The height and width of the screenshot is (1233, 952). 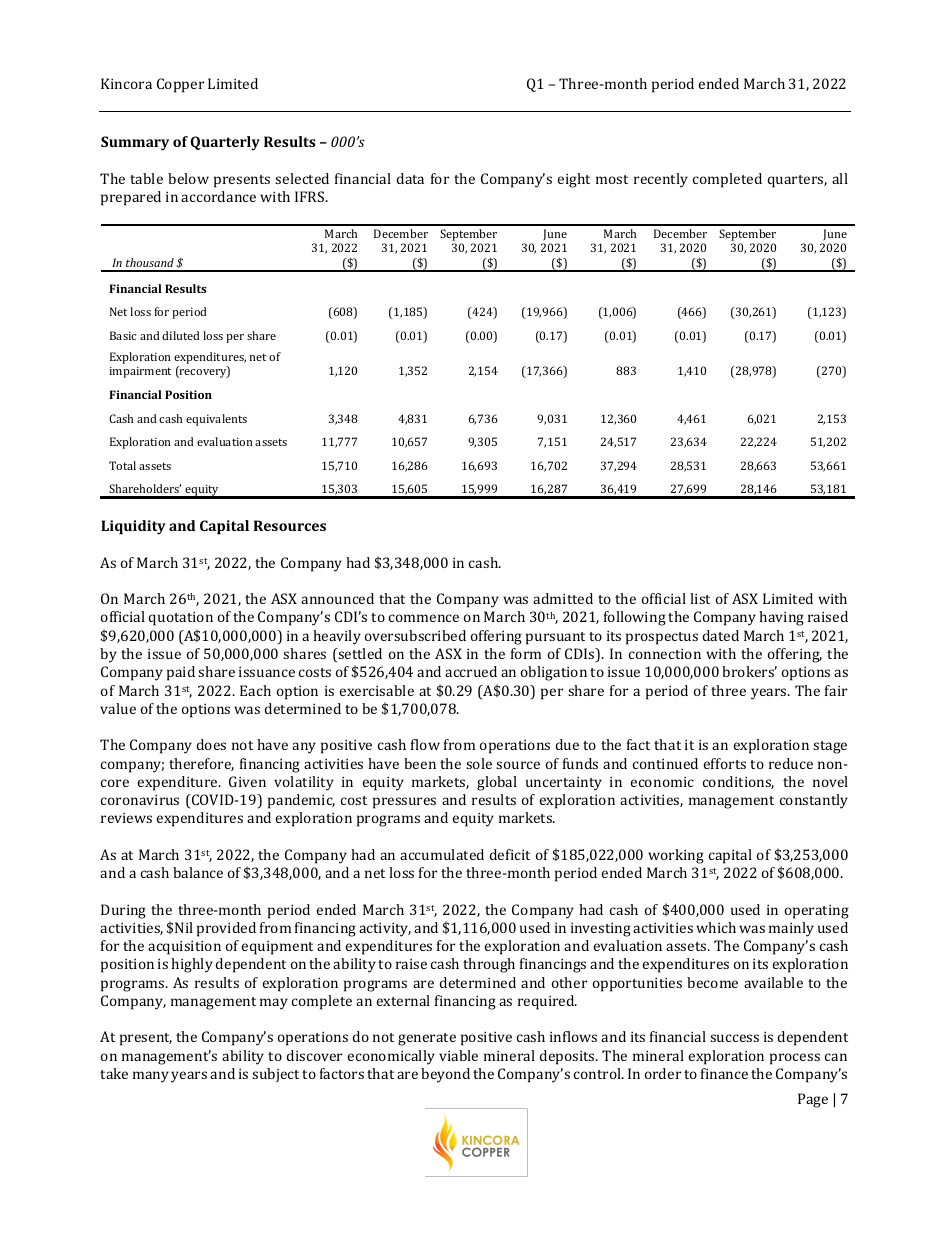 I want to click on admitted, so click(x=563, y=598).
